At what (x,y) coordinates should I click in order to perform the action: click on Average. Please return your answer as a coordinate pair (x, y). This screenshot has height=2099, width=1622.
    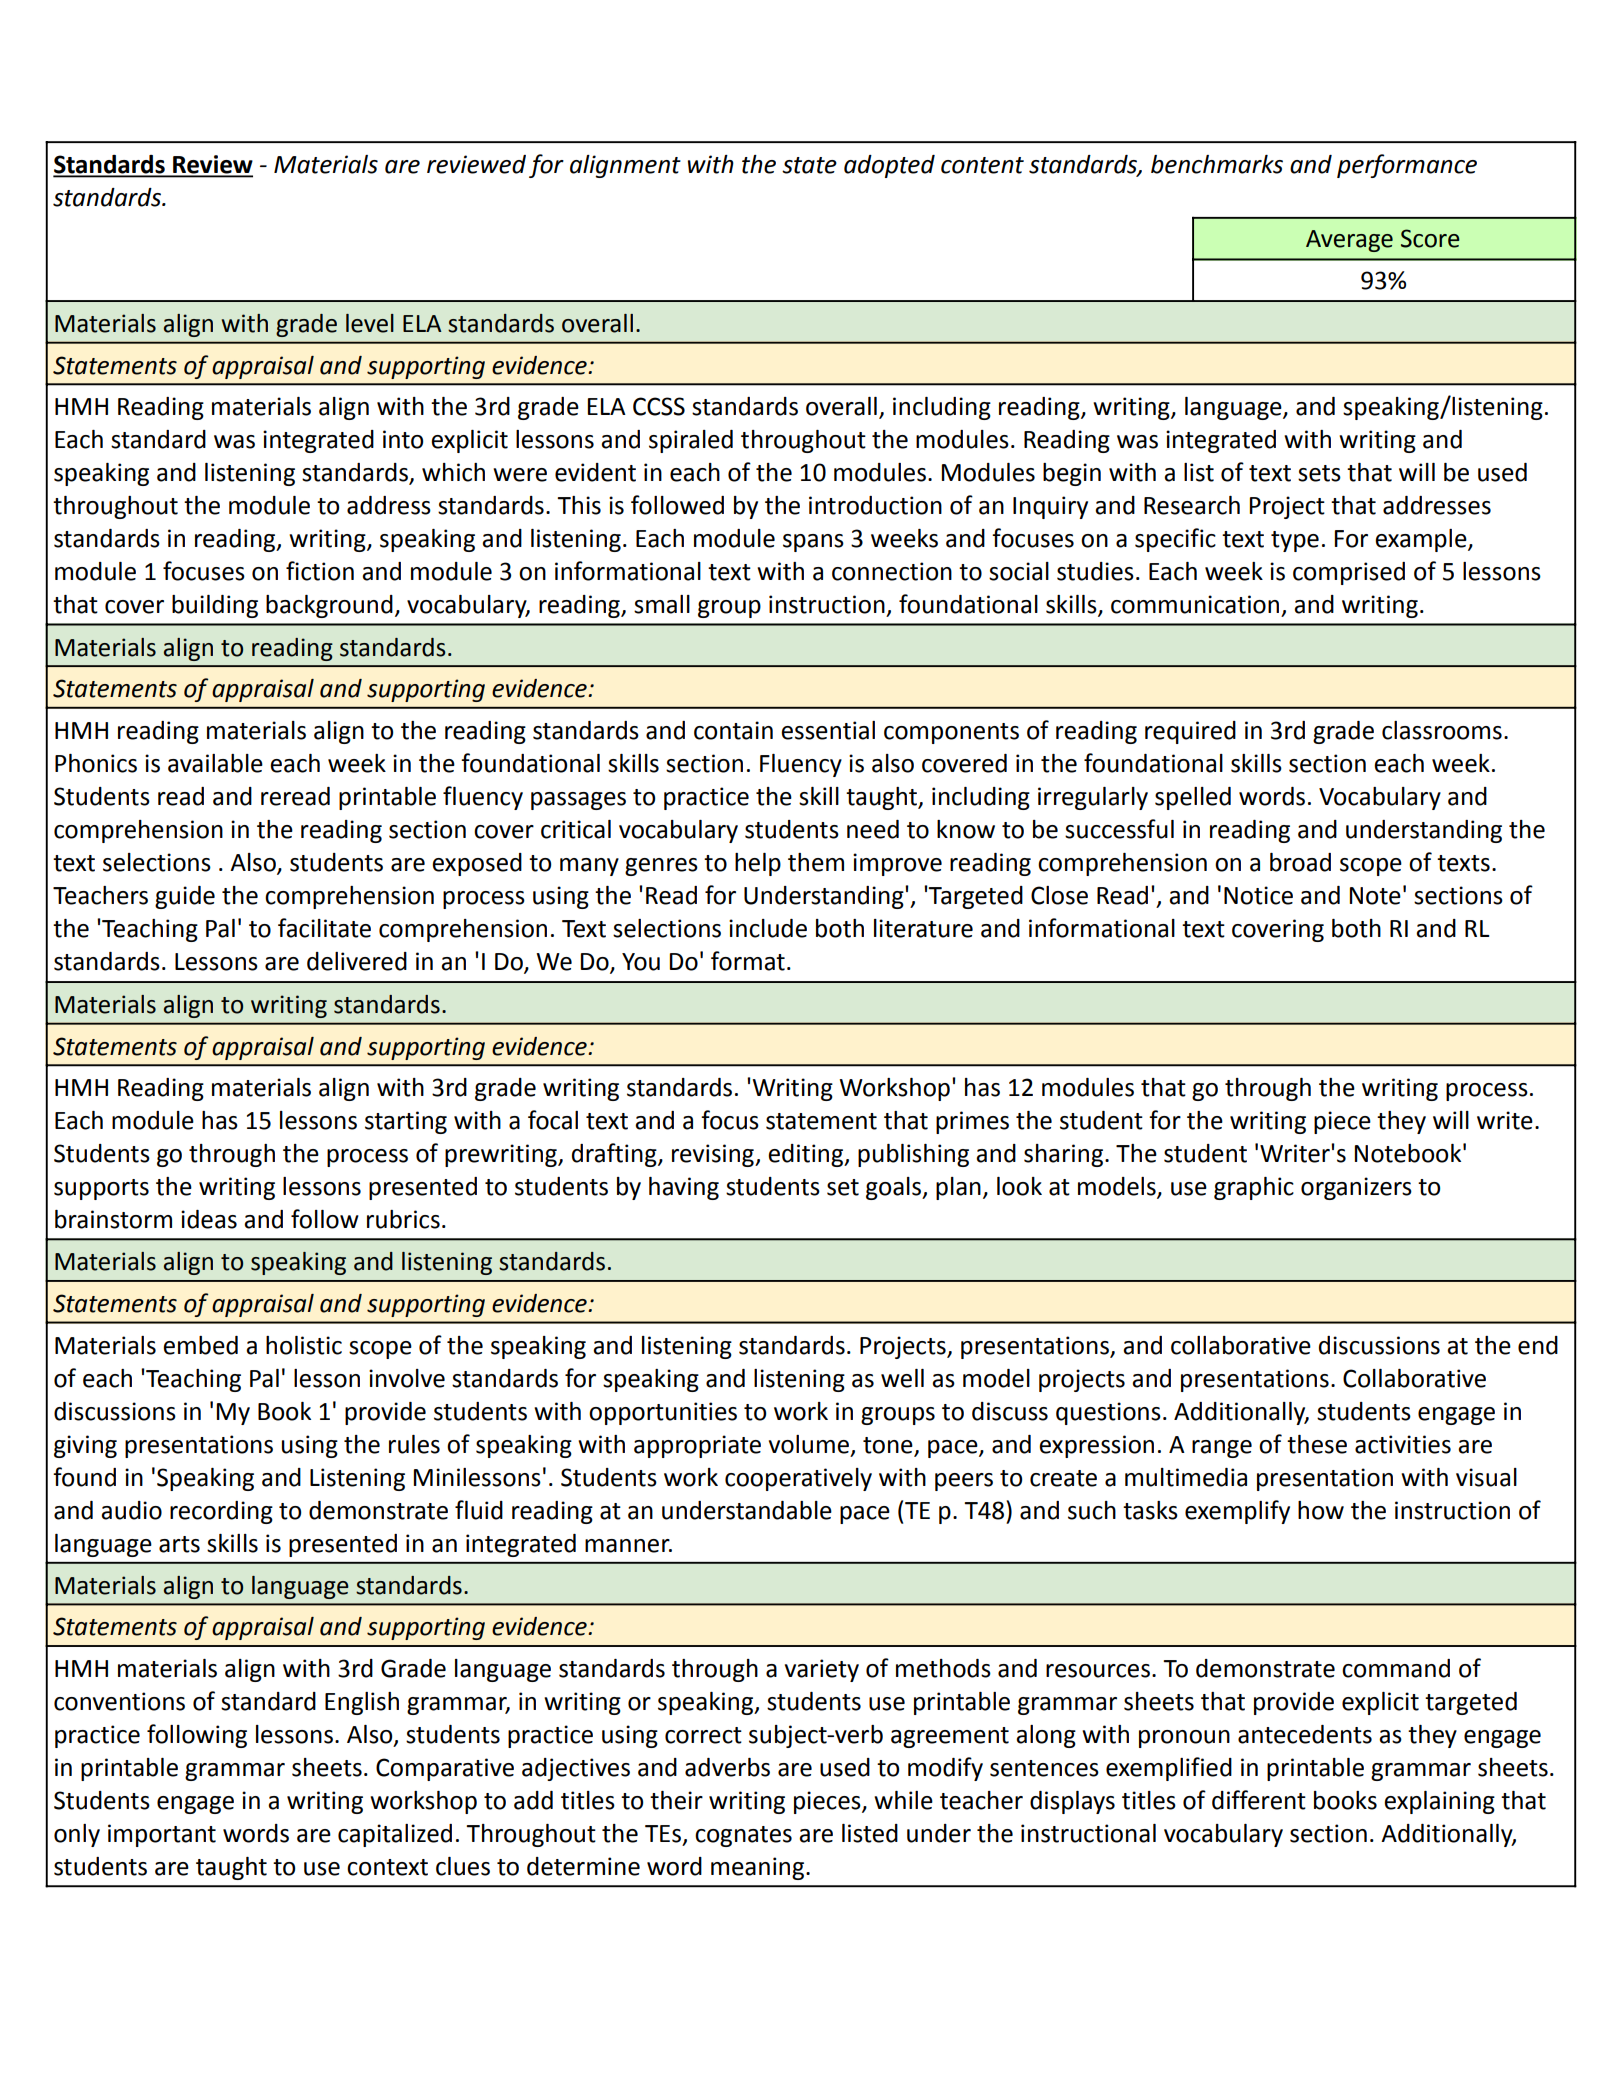
    Looking at the image, I should click on (1349, 241).
